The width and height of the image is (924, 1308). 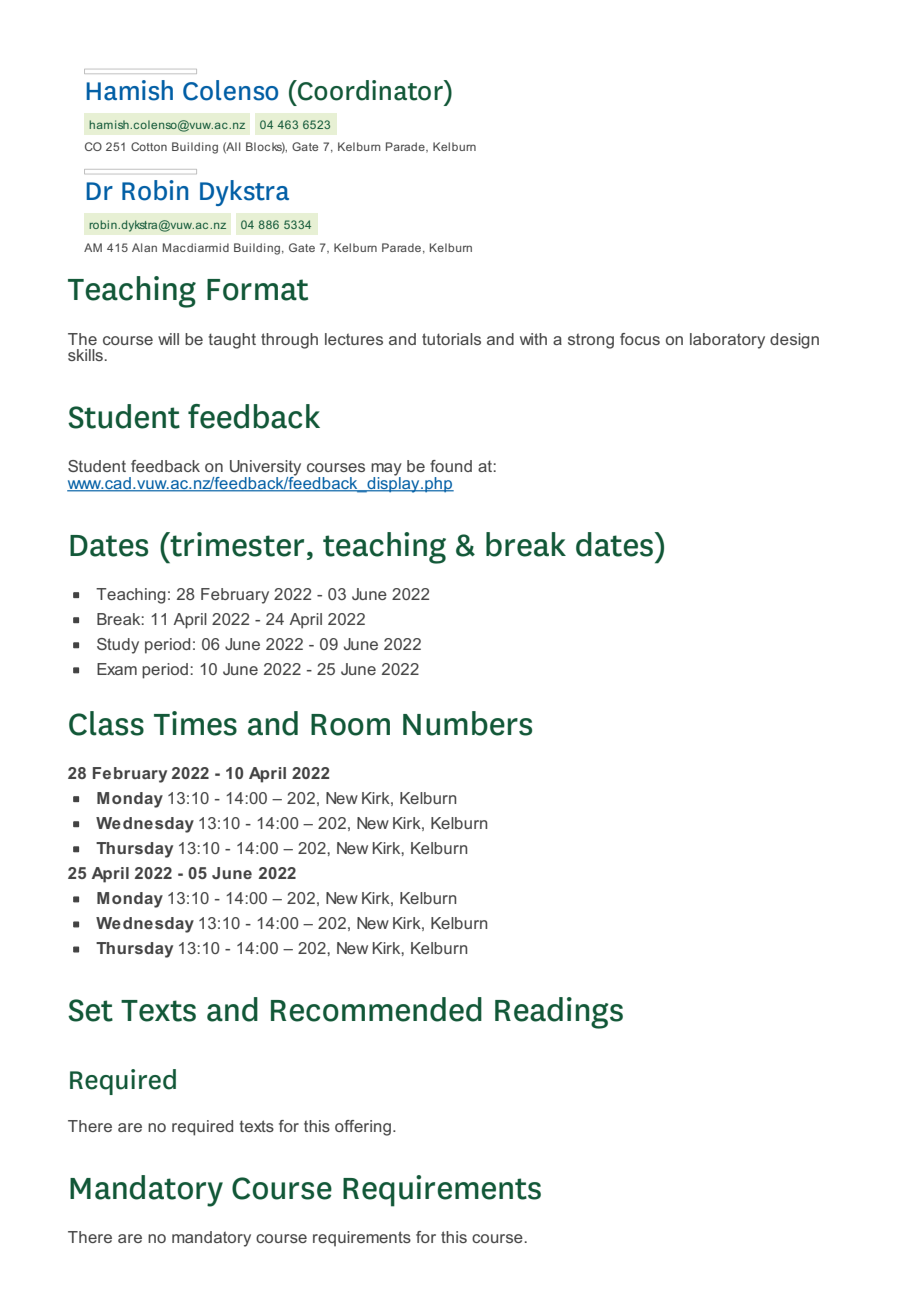 What do you see at coordinates (90, 1010) in the image?
I see `Set` at bounding box center [90, 1010].
